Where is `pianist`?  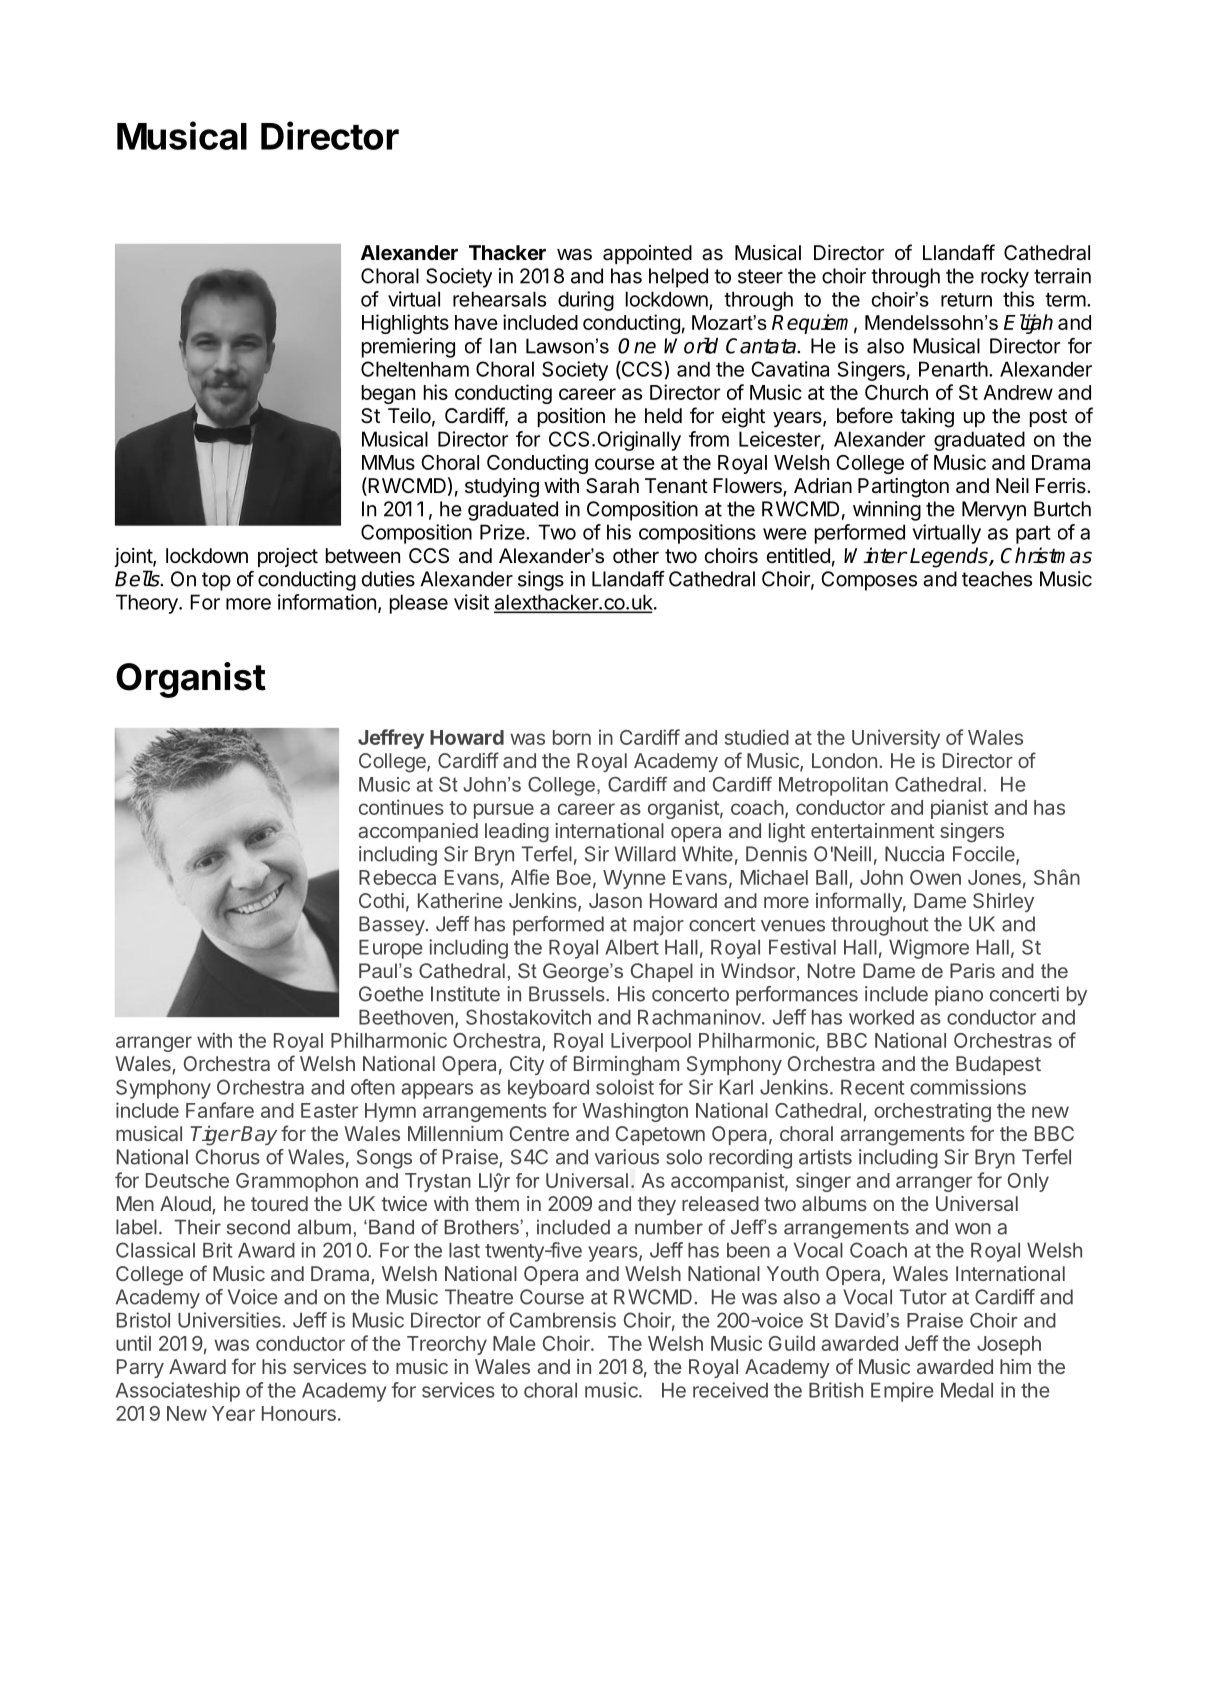
pianist is located at coordinates (959, 809).
